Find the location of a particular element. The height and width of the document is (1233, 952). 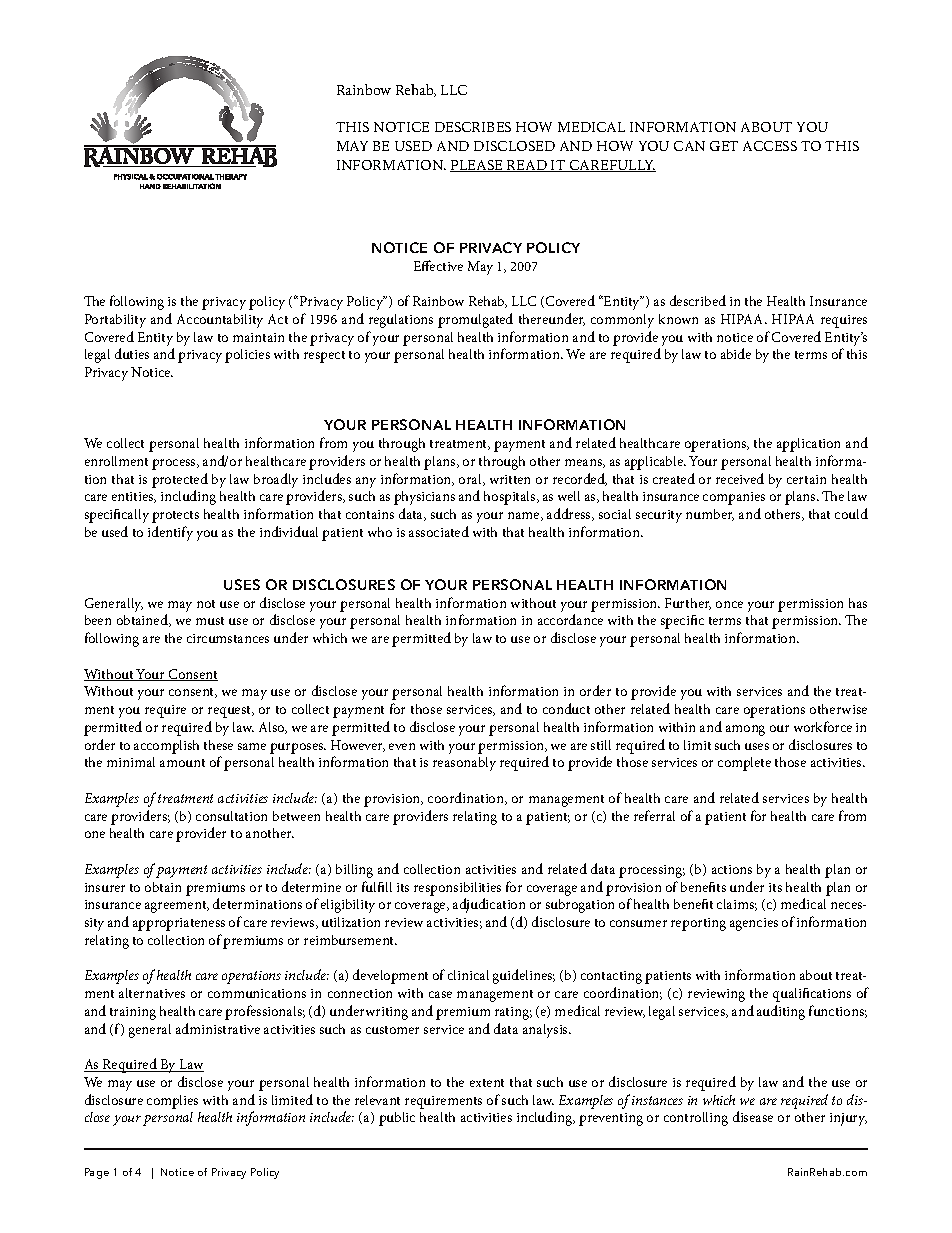

complies is located at coordinates (172, 1102).
